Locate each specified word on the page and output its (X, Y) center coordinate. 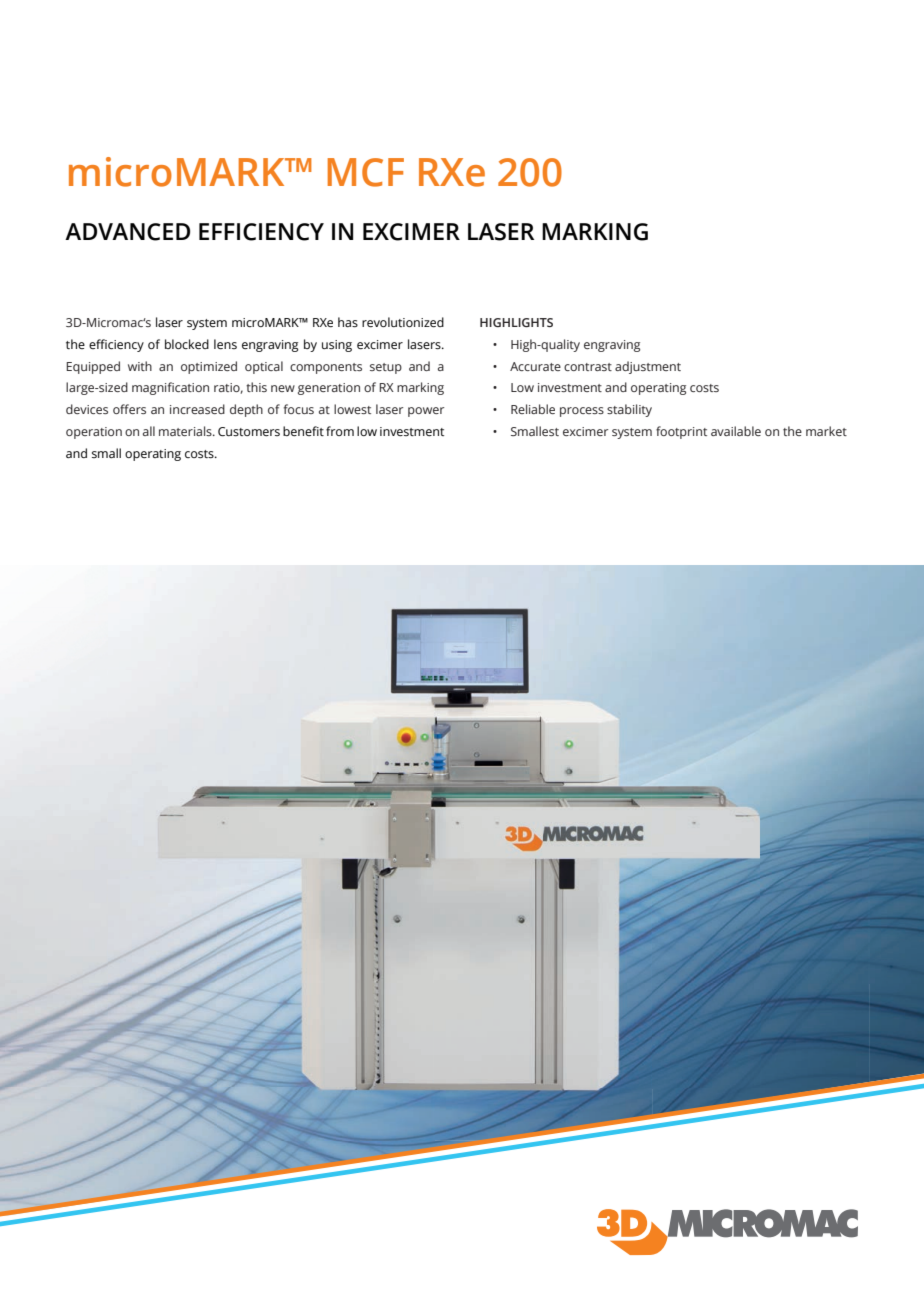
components (326, 368)
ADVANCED (127, 232)
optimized (209, 367)
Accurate (535, 366)
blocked (187, 344)
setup (386, 368)
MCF (366, 172)
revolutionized (403, 322)
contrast (588, 367)
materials (186, 431)
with (140, 366)
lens (225, 344)
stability (629, 410)
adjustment (648, 367)
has (348, 322)
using (337, 346)
